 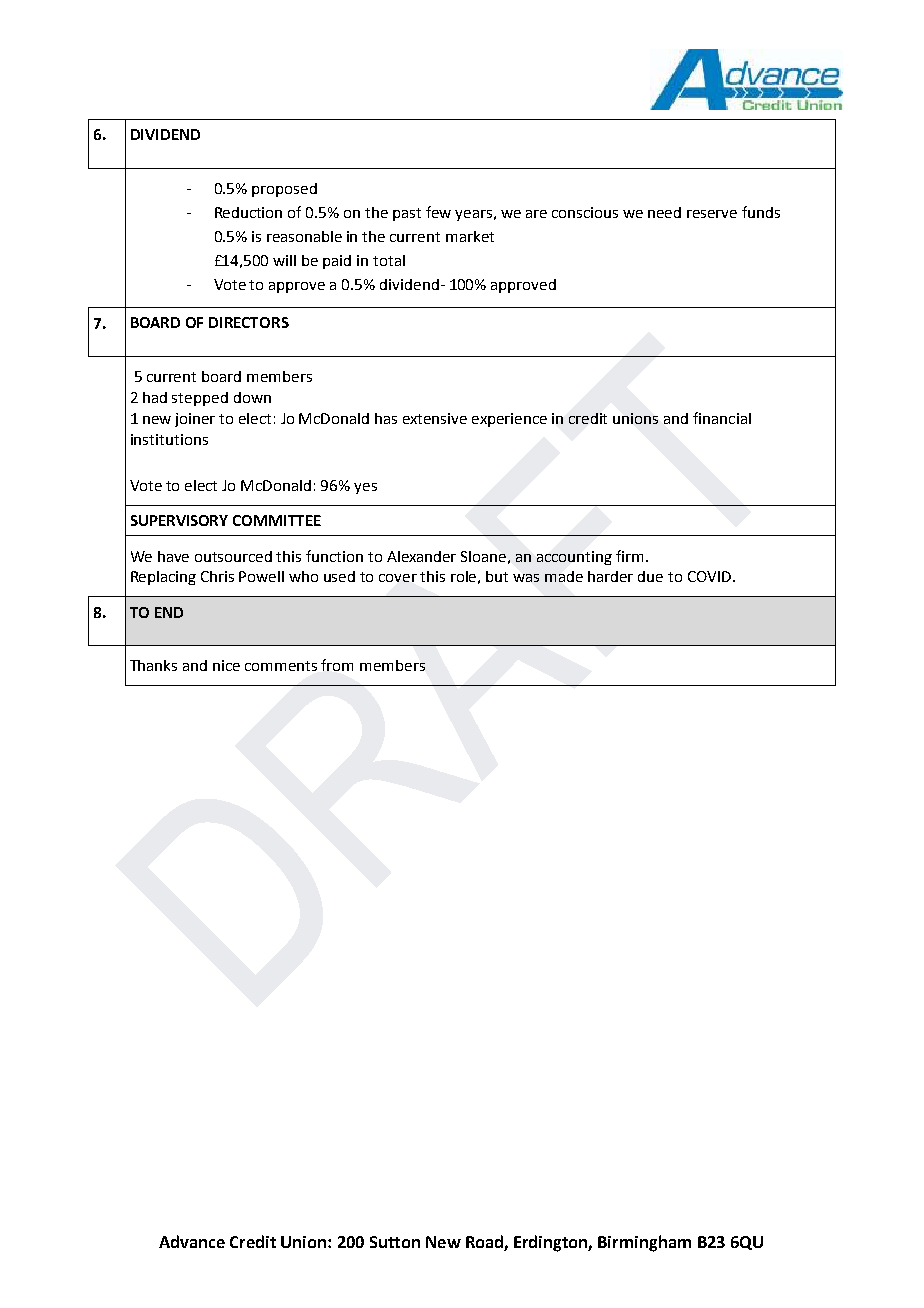 What do you see at coordinates (192, 1241) in the screenshot?
I see `Advance` at bounding box center [192, 1241].
